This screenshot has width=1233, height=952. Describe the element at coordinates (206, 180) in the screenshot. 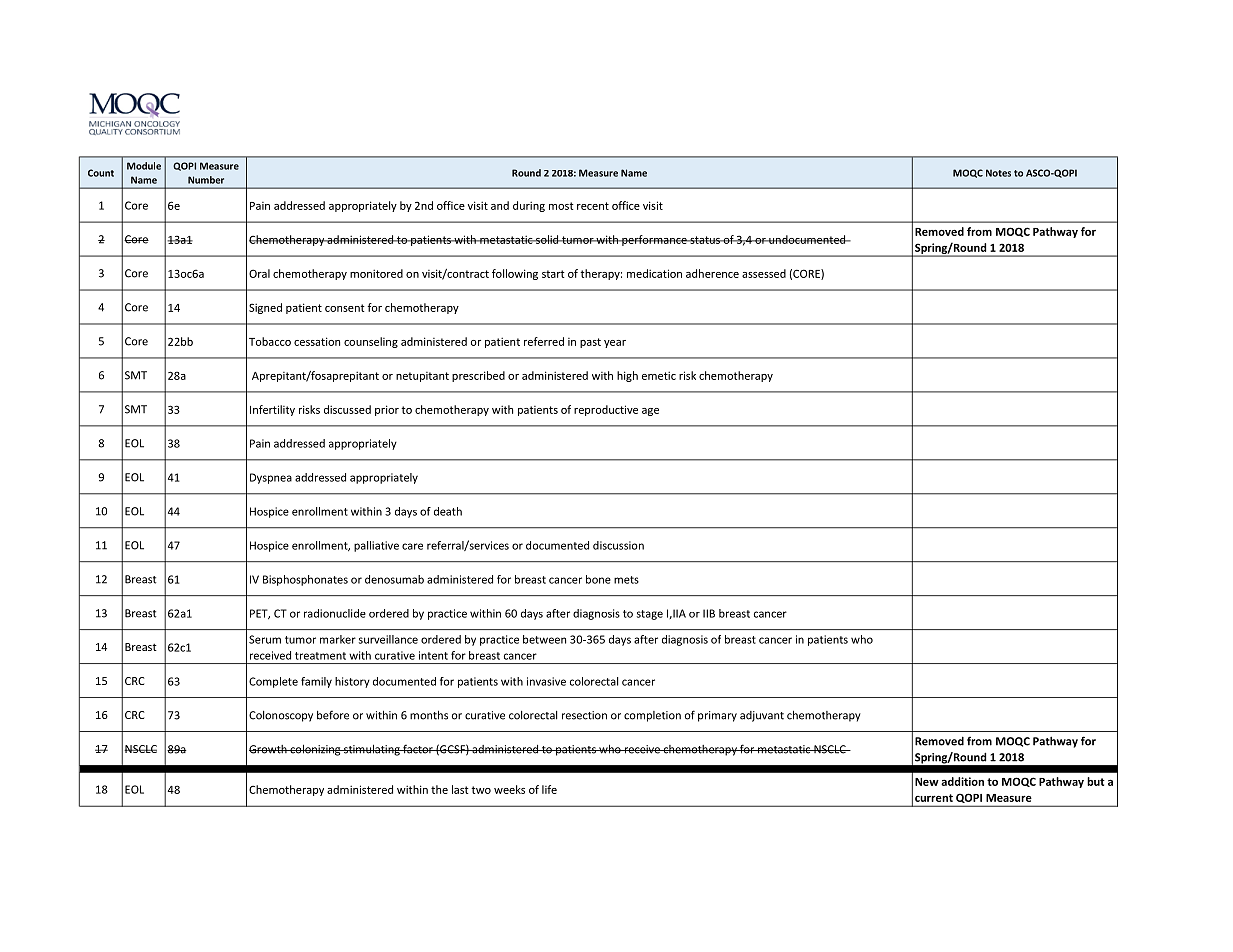

I see `Number` at that location.
